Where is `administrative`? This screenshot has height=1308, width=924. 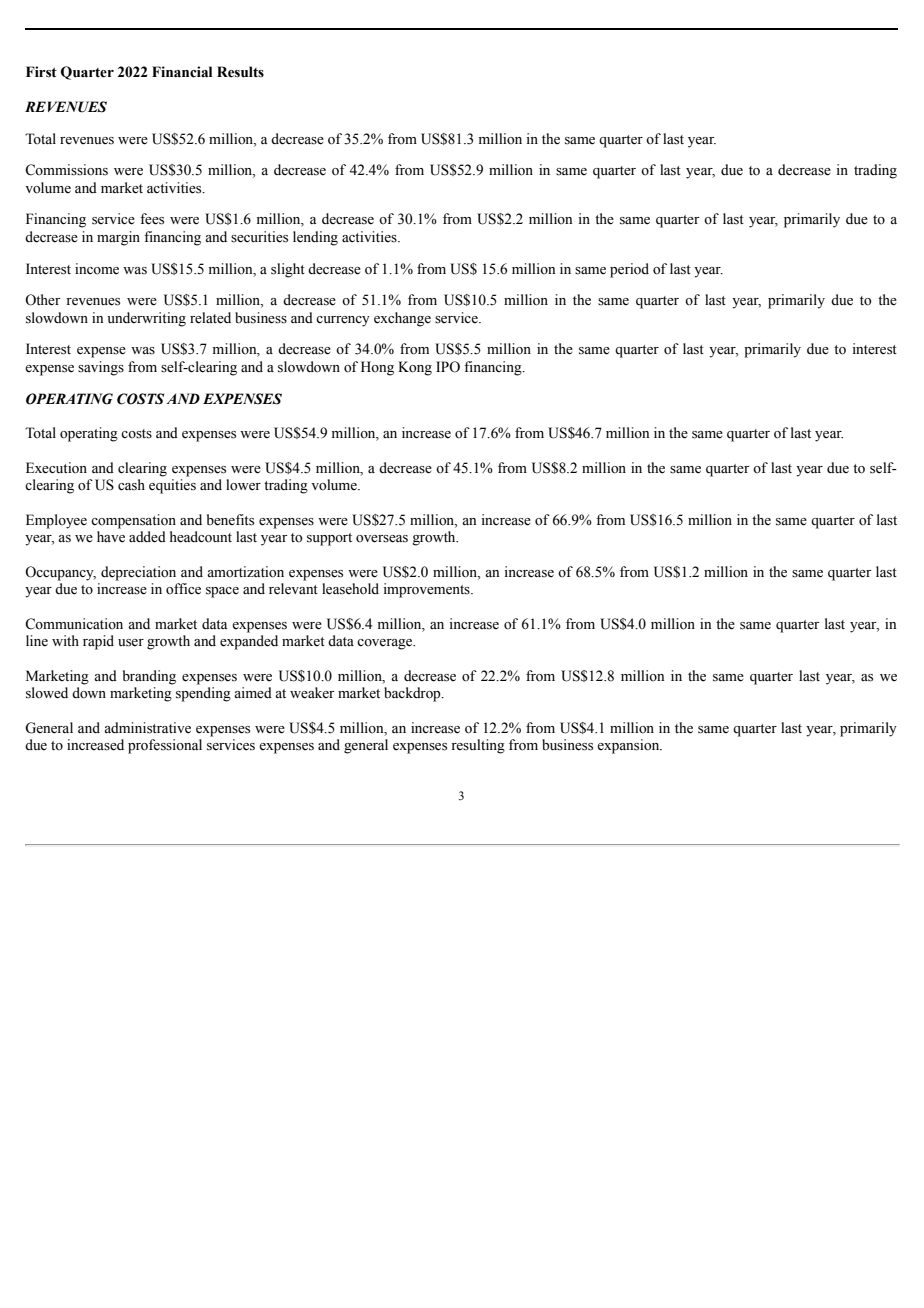
administrative is located at coordinates (147, 728).
